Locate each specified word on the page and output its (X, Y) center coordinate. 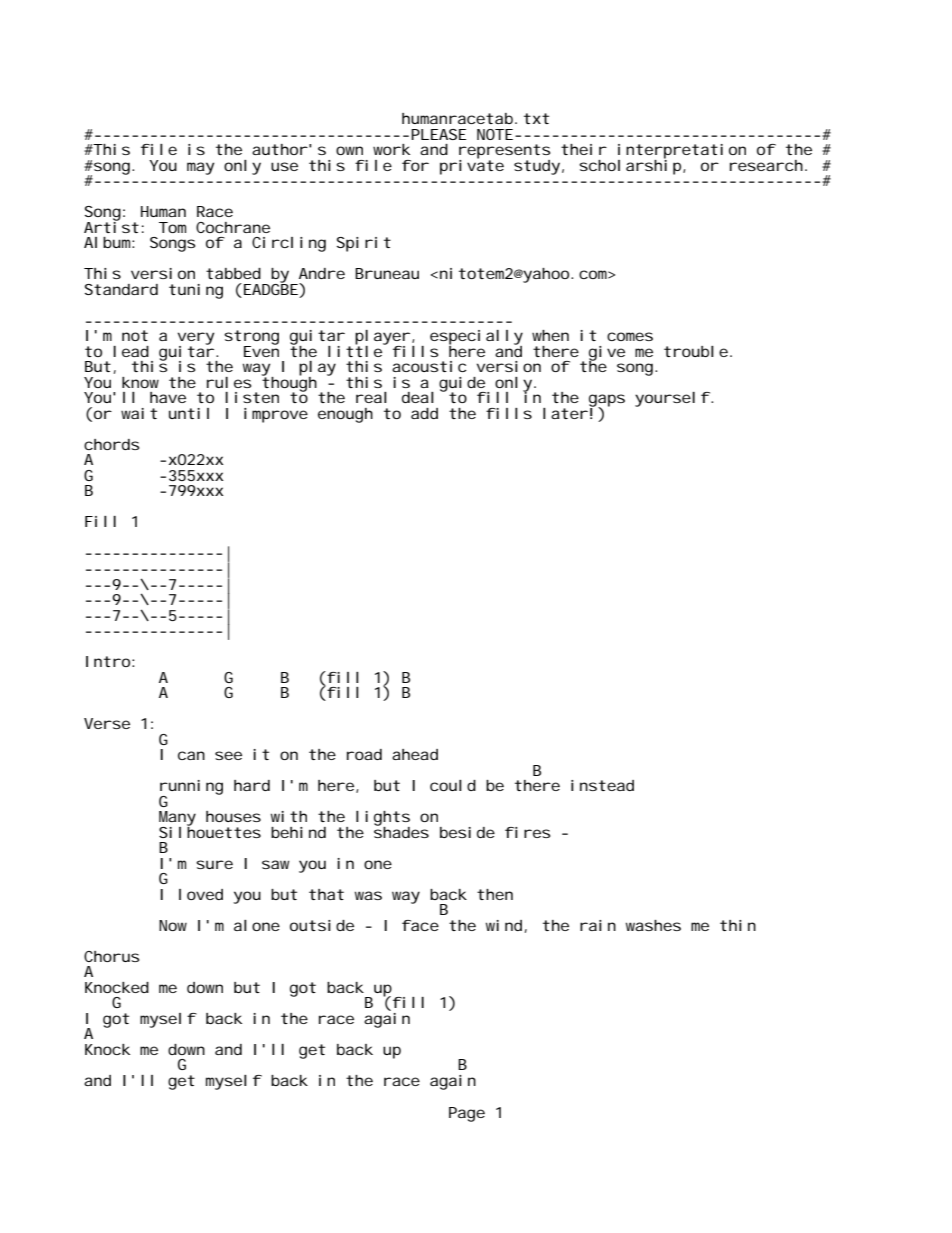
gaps (607, 402)
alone (257, 925)
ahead (415, 754)
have (168, 397)
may (200, 168)
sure (214, 864)
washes (653, 925)
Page (467, 1114)
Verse (107, 723)
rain (598, 925)
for (415, 165)
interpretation (682, 152)
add (424, 413)
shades (401, 831)
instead (602, 785)
